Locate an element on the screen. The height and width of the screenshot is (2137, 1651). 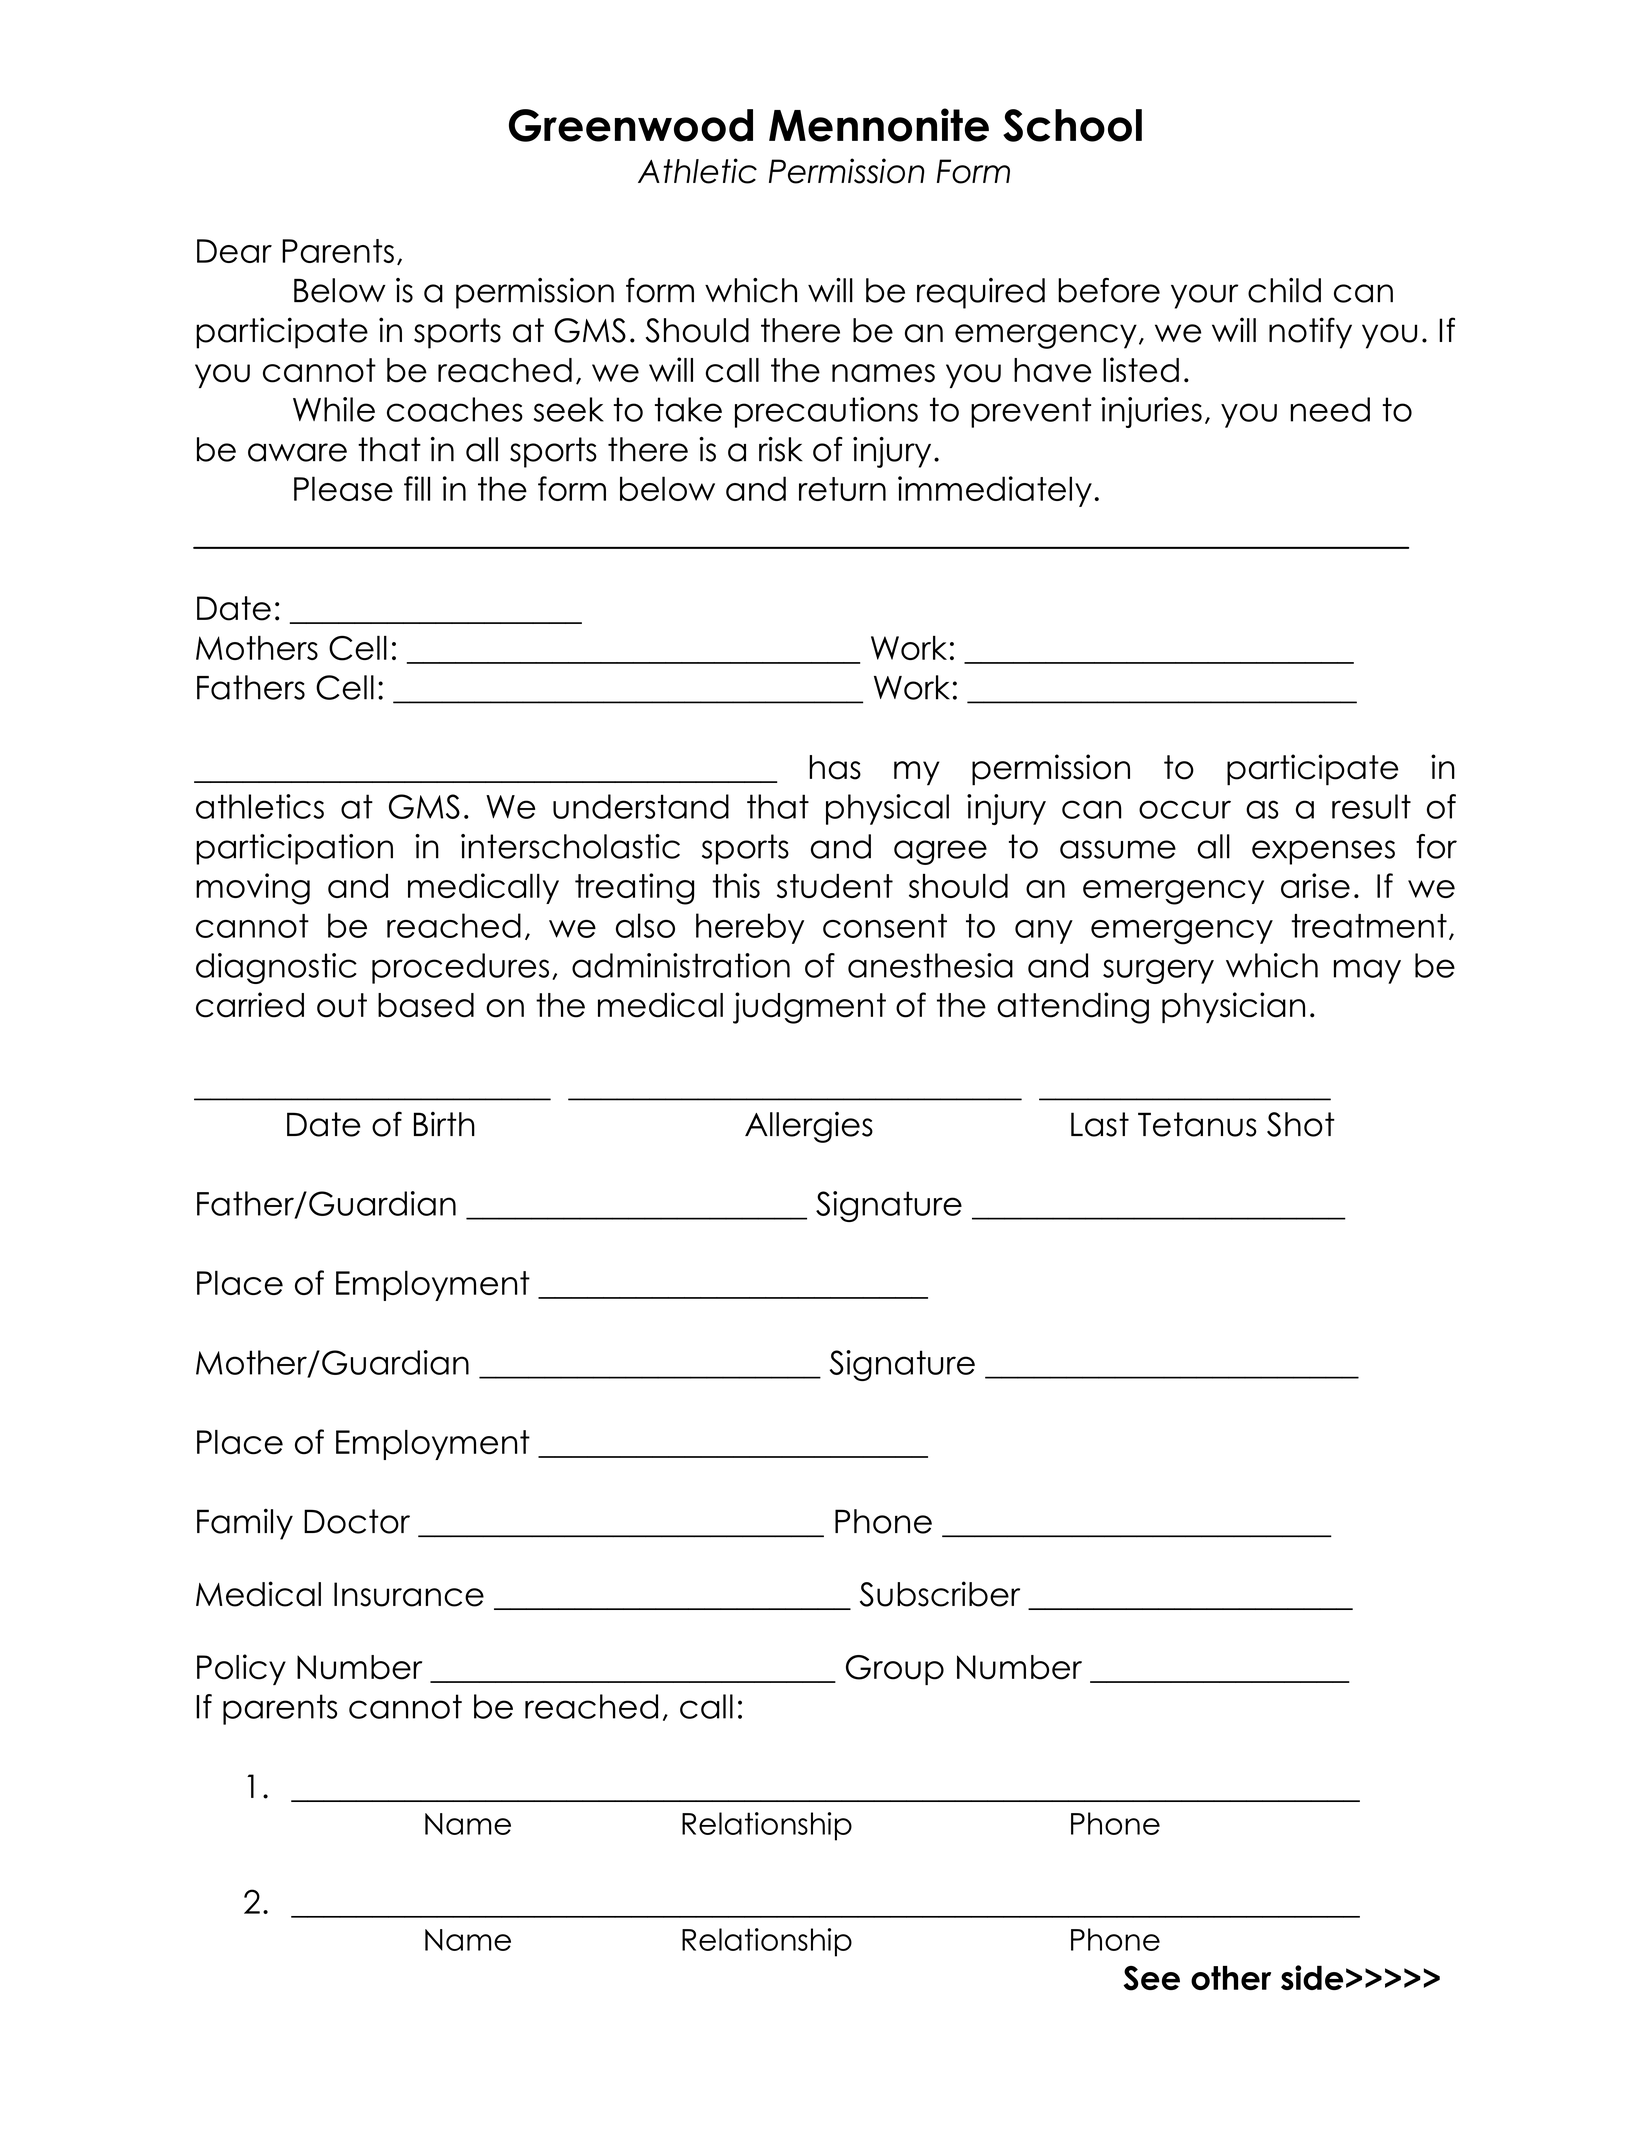
physician is located at coordinates (1233, 1007).
